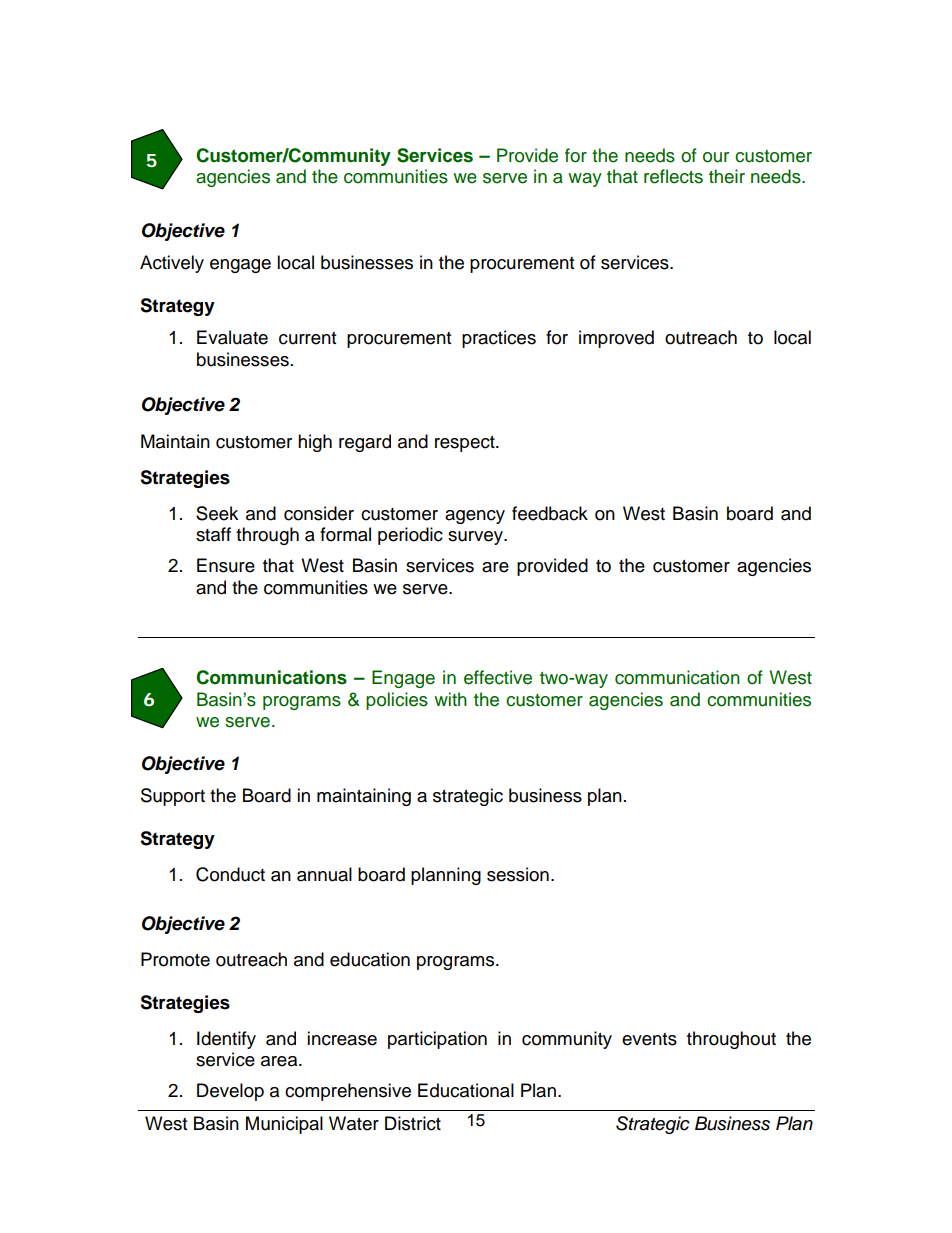 The image size is (952, 1233). Describe the element at coordinates (499, 339) in the image. I see `practices` at that location.
